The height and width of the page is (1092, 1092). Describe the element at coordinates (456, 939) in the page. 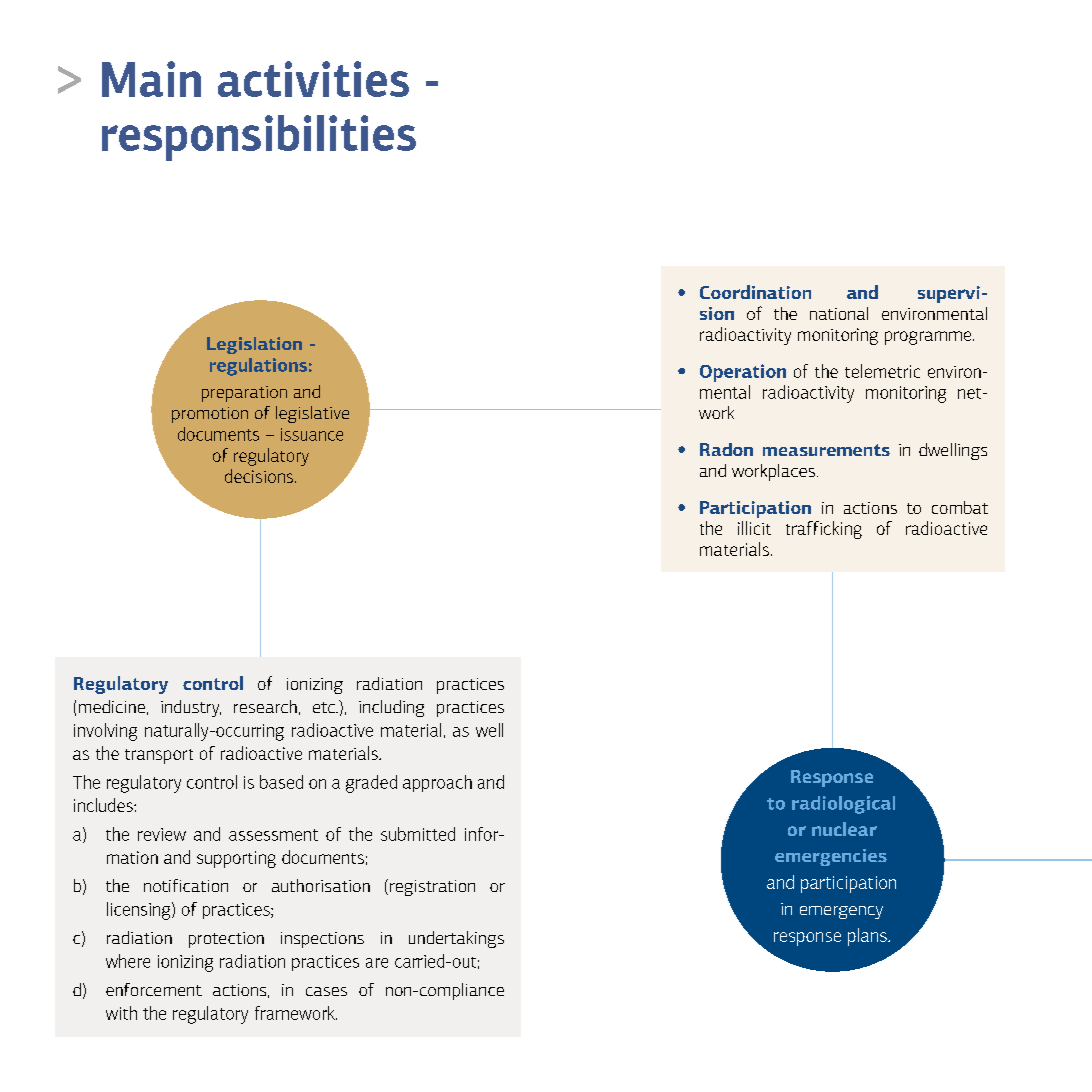

I see `undertakings` at that location.
